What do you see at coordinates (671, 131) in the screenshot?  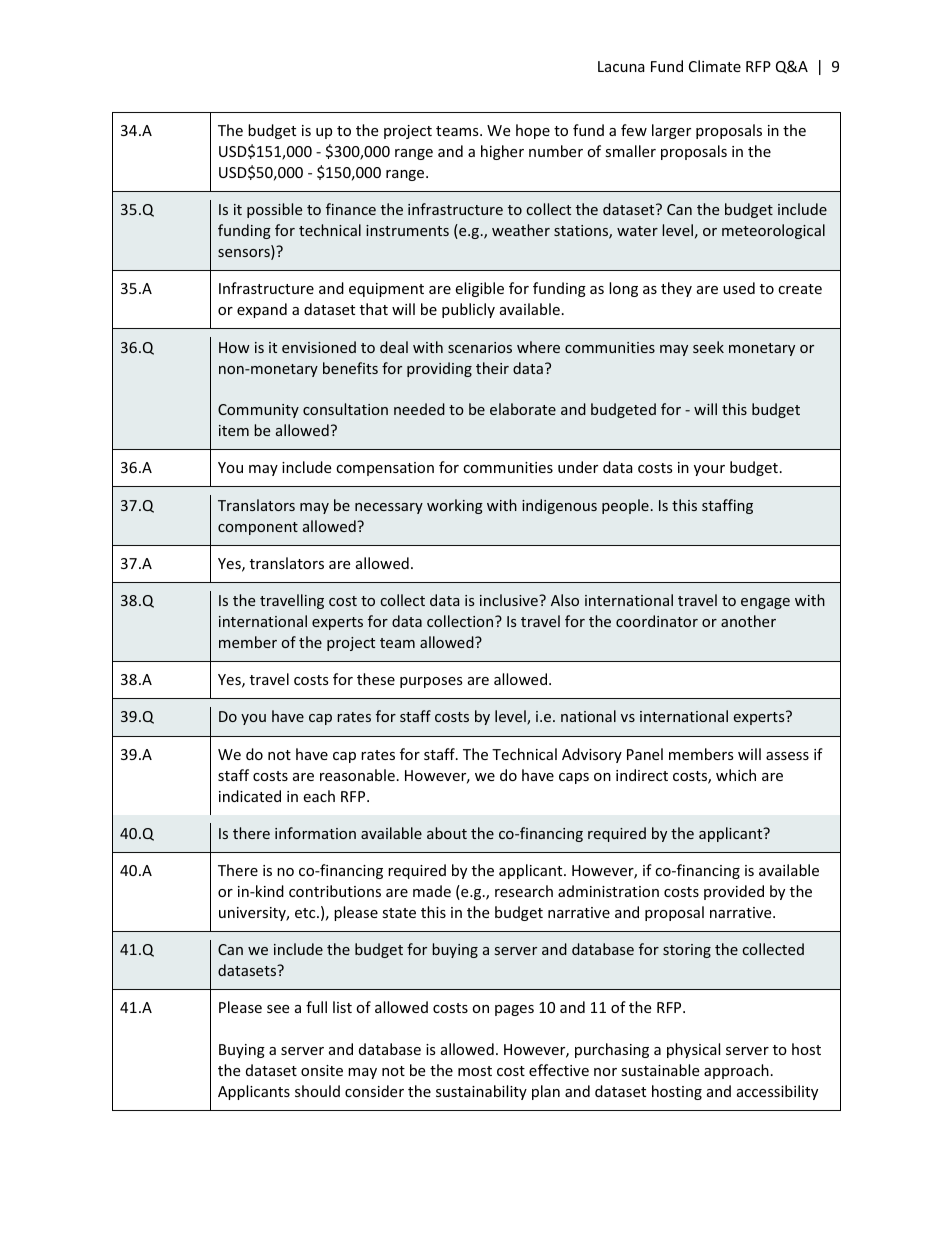 I see `larger` at bounding box center [671, 131].
